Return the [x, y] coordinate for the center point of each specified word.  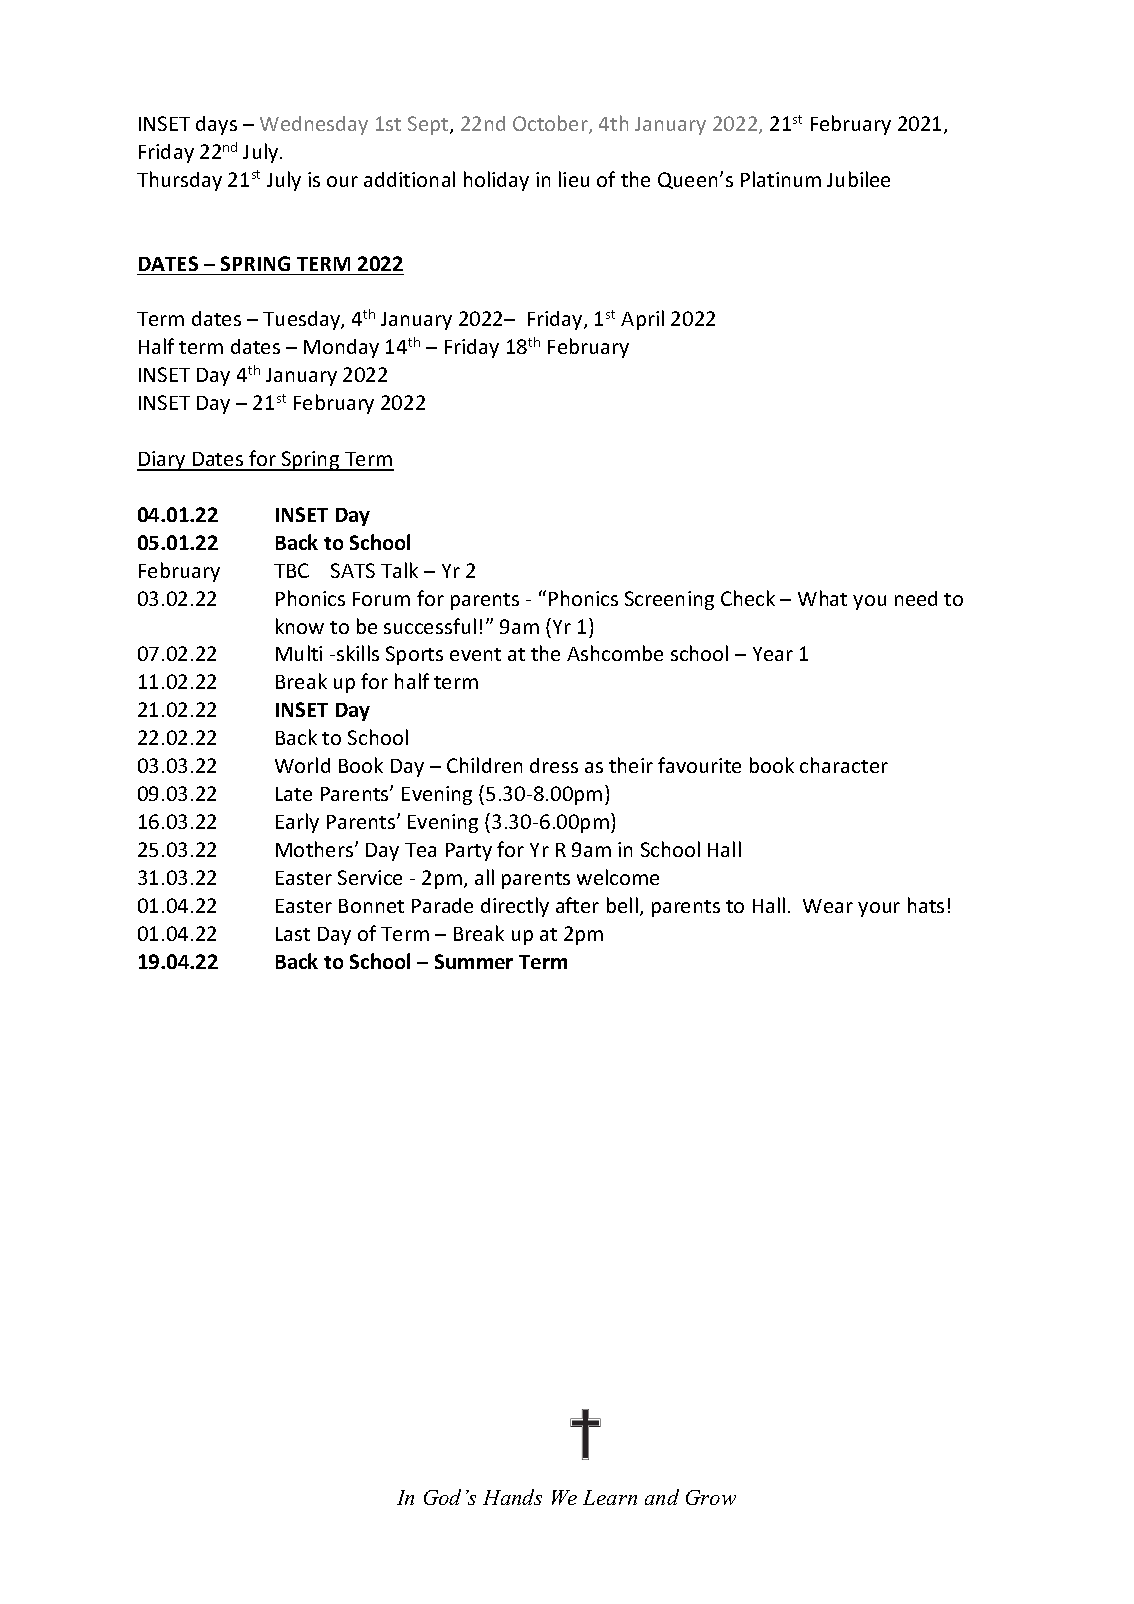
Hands [512, 1497]
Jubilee [858, 179]
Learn [610, 1497]
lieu [574, 179]
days [216, 125]
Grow [711, 1497]
